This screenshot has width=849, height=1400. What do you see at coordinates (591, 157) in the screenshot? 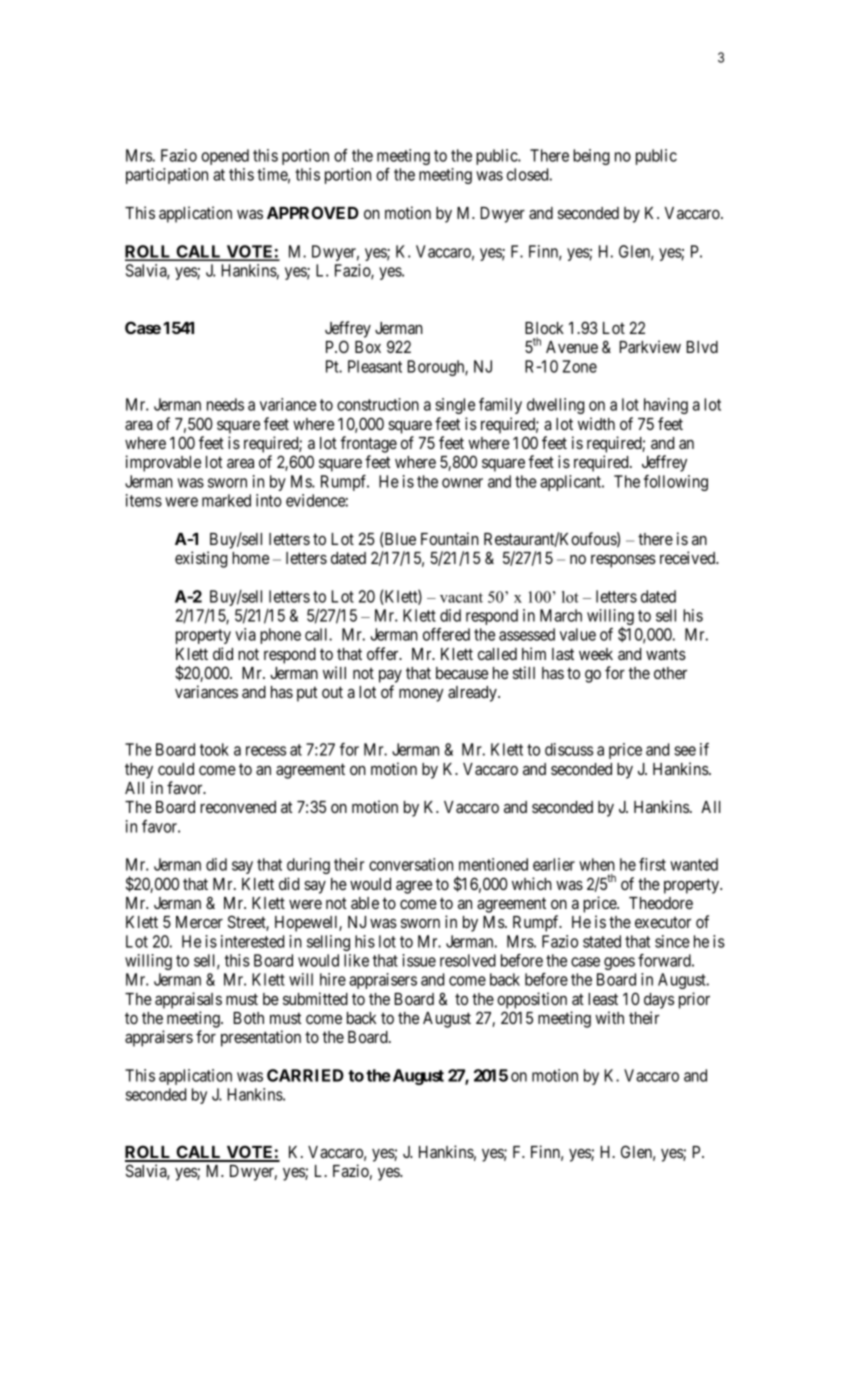
I see `being` at bounding box center [591, 157].
